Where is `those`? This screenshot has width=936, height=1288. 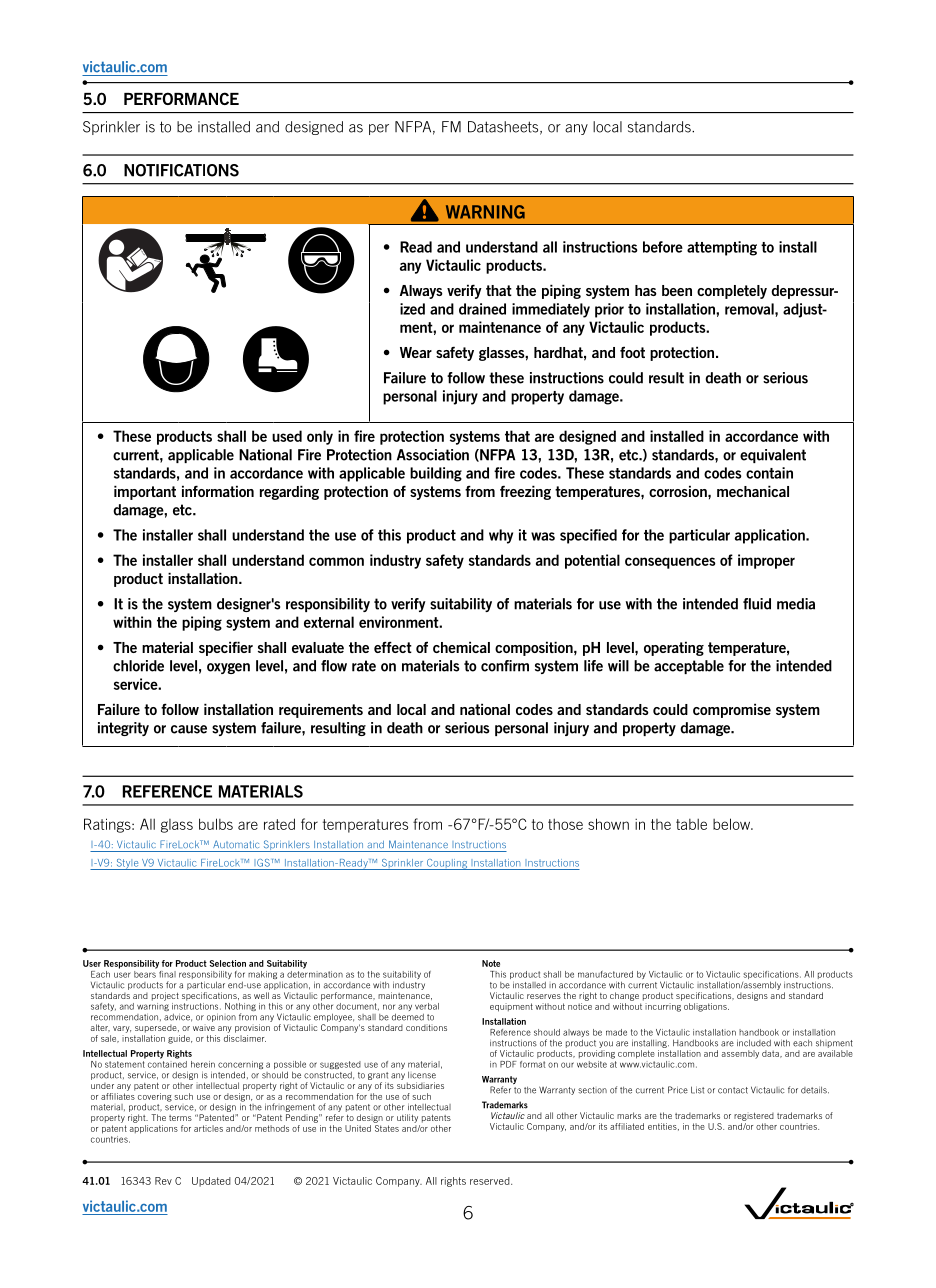
those is located at coordinates (565, 824).
